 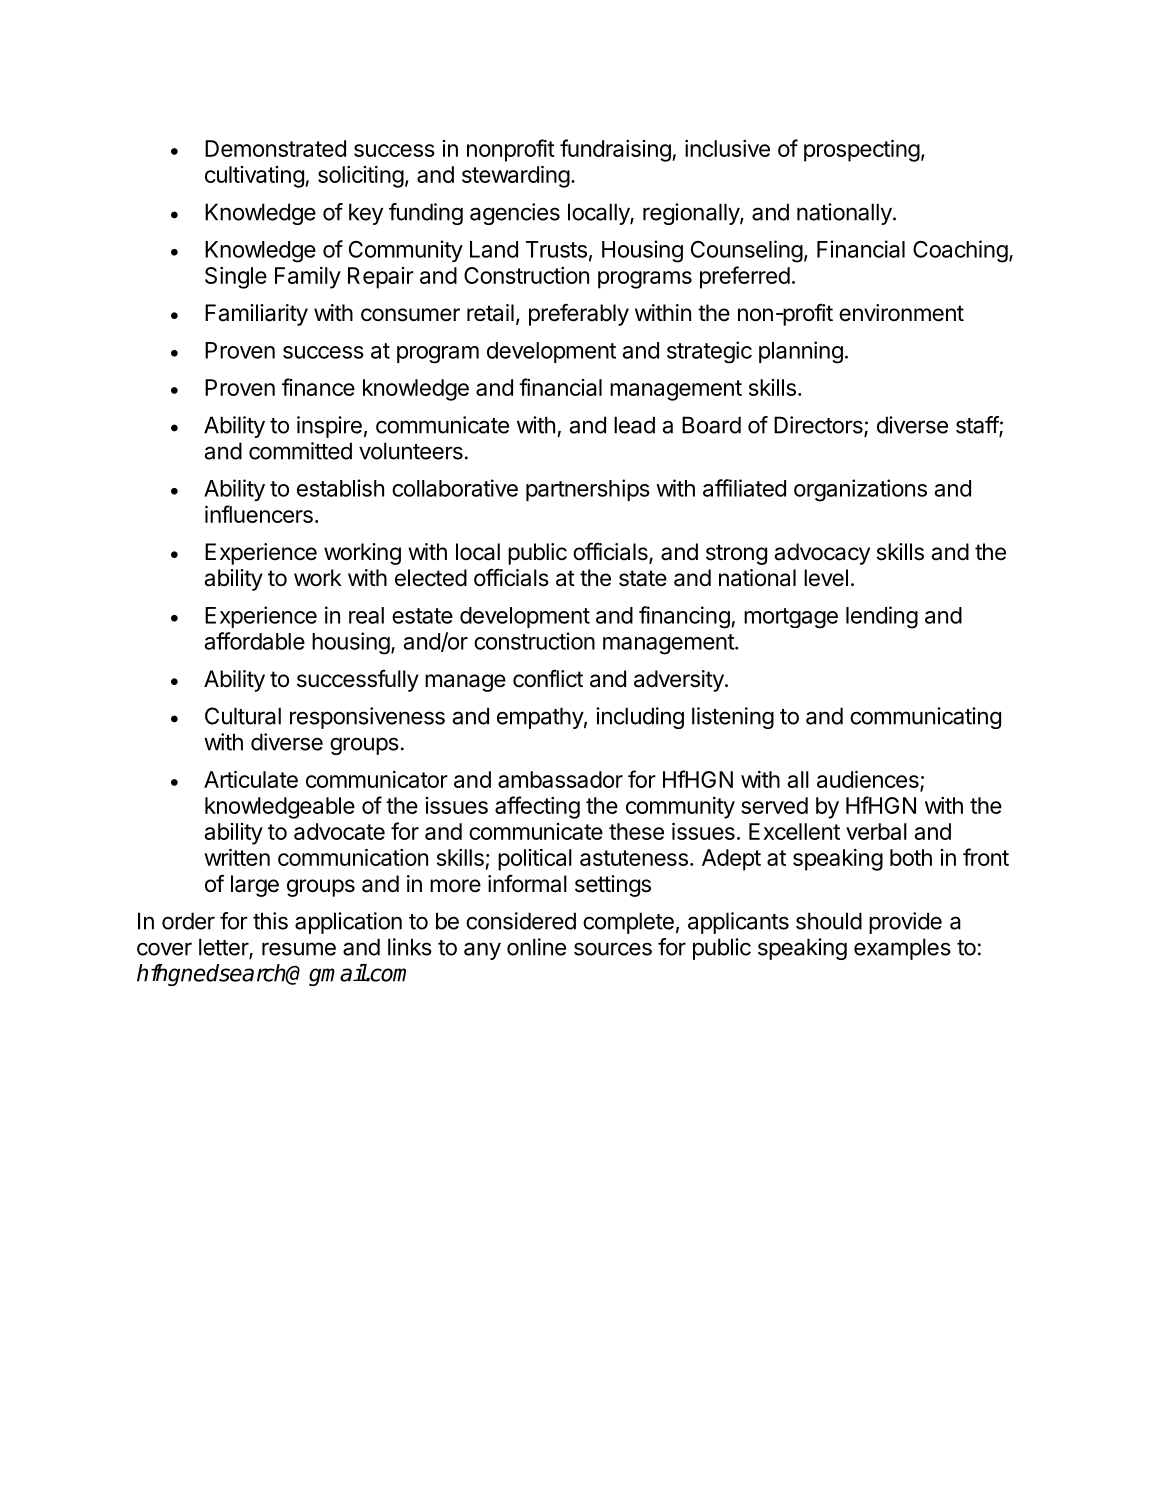 I want to click on fundraising, so click(x=616, y=150).
